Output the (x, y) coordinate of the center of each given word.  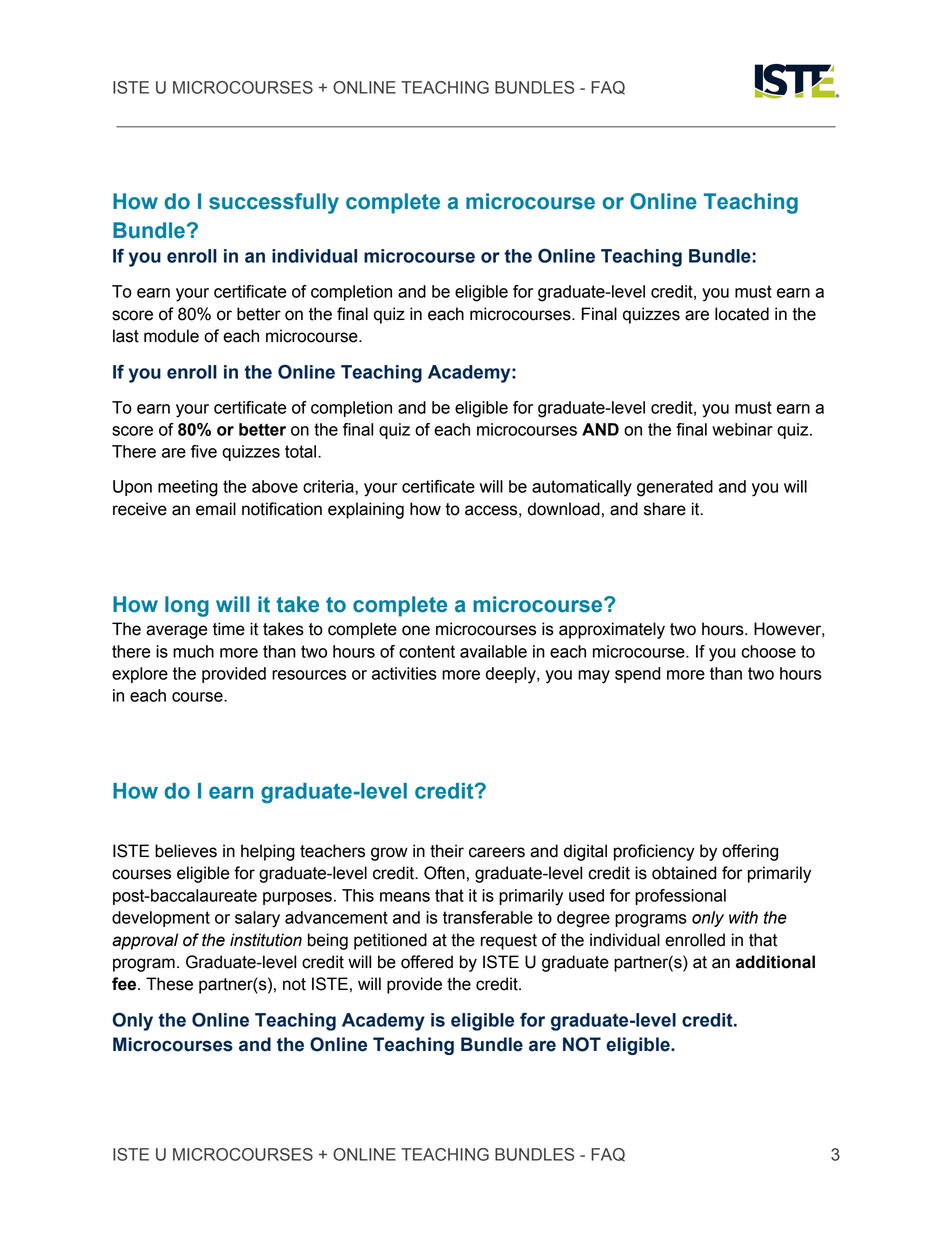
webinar (742, 429)
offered (427, 962)
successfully (274, 203)
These (169, 984)
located (742, 314)
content (427, 651)
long (187, 606)
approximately (612, 630)
